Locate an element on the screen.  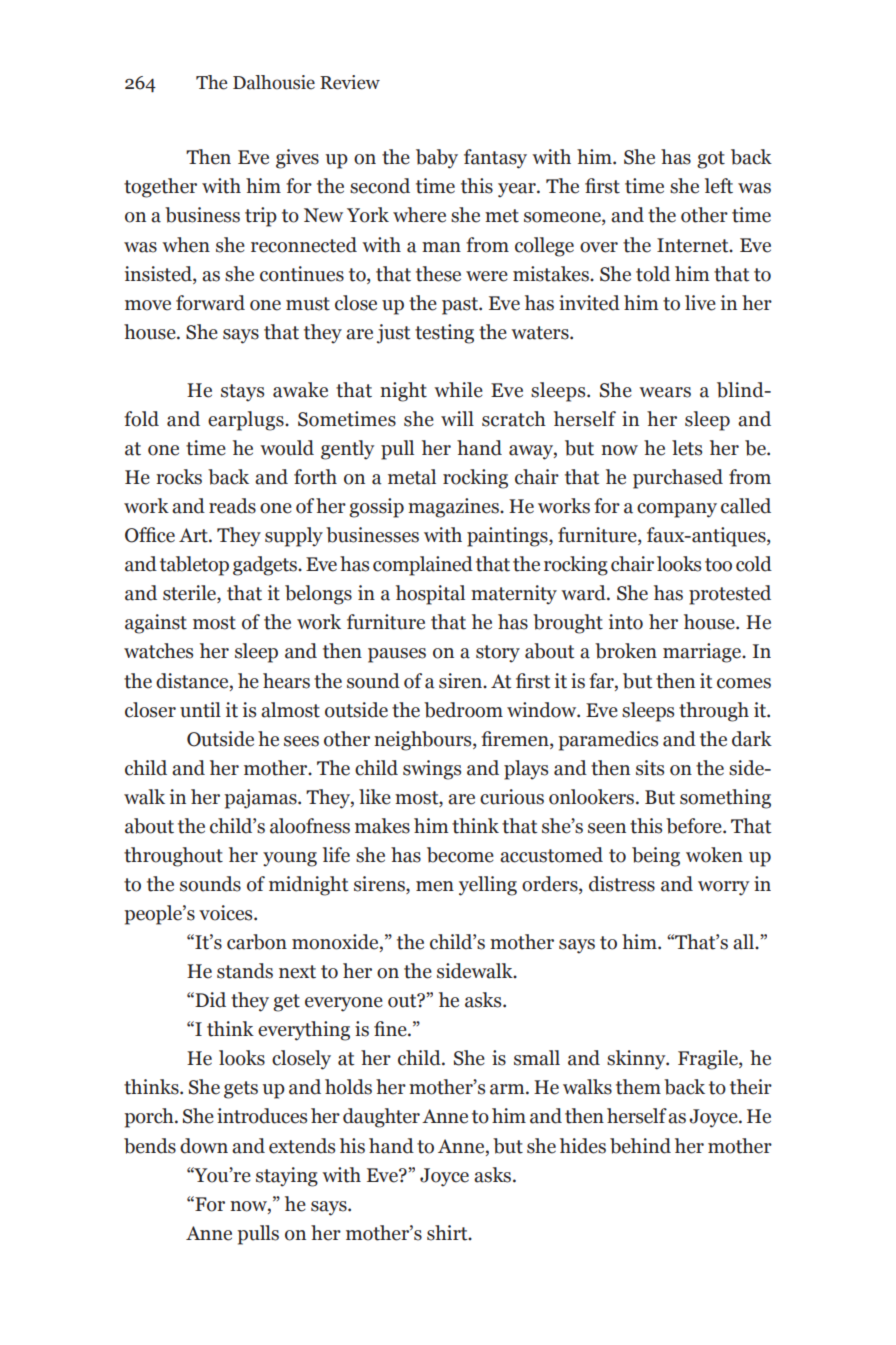
become is located at coordinates (460, 855).
